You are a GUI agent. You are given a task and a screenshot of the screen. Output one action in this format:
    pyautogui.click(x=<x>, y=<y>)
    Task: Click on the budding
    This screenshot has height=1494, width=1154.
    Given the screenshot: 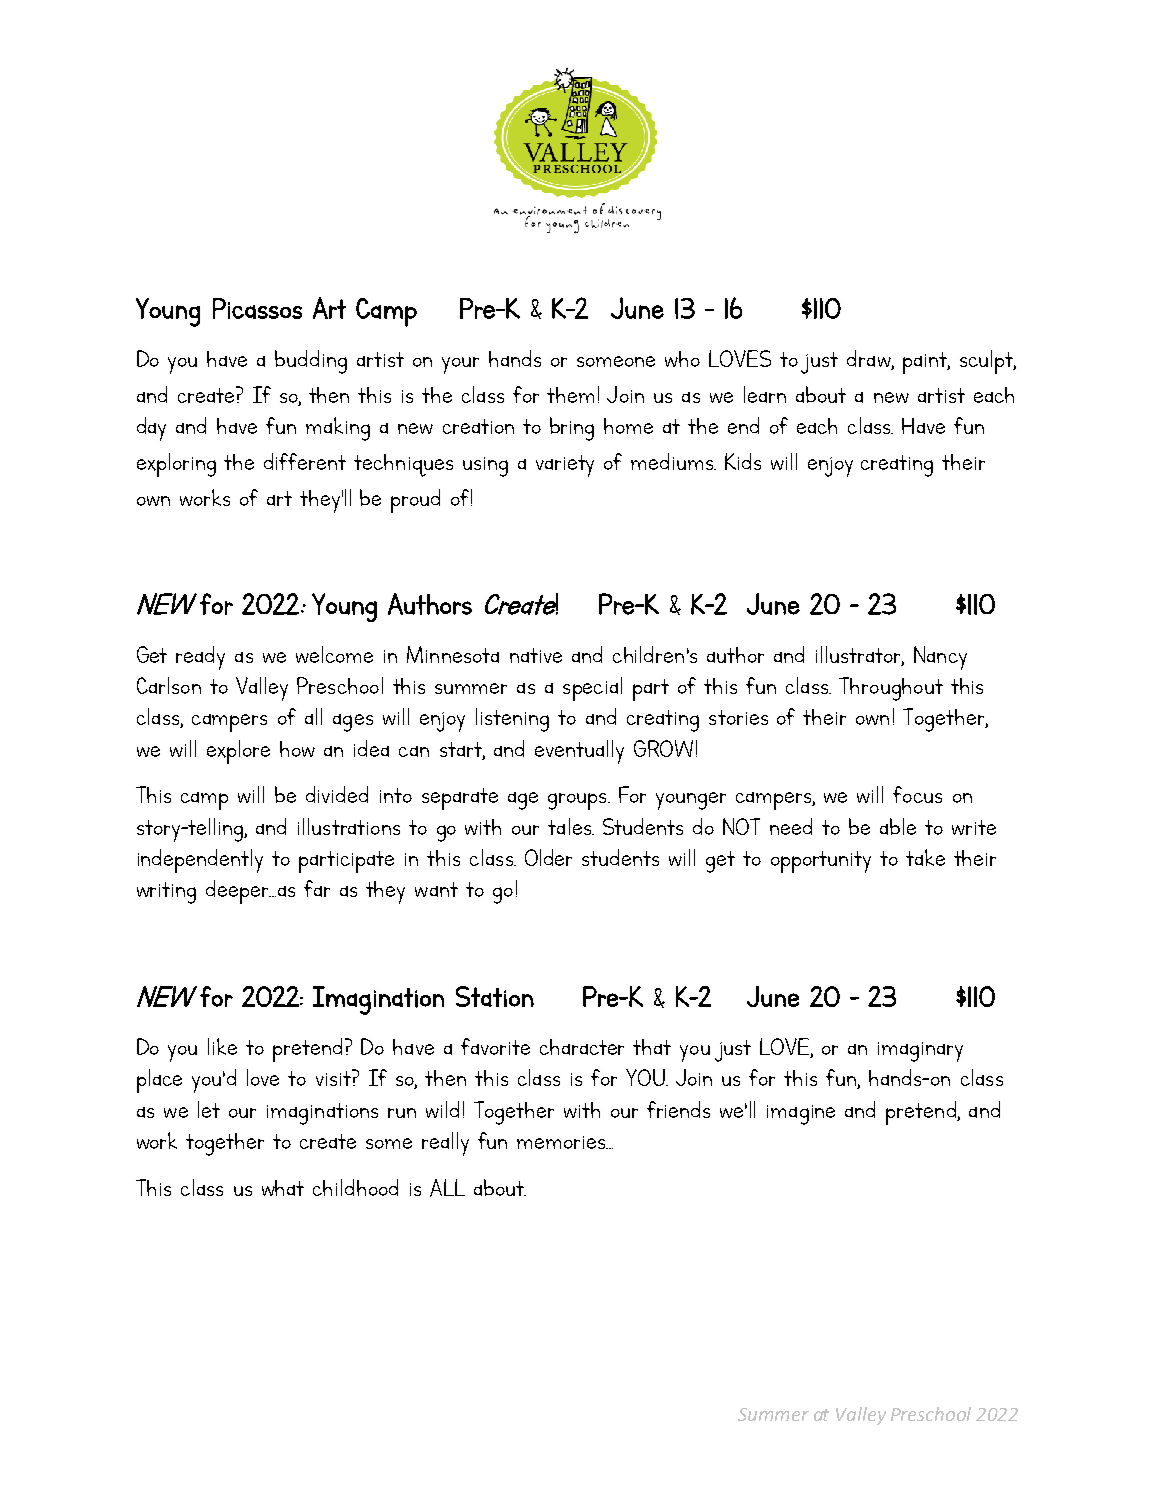 What is the action you would take?
    pyautogui.click(x=311, y=362)
